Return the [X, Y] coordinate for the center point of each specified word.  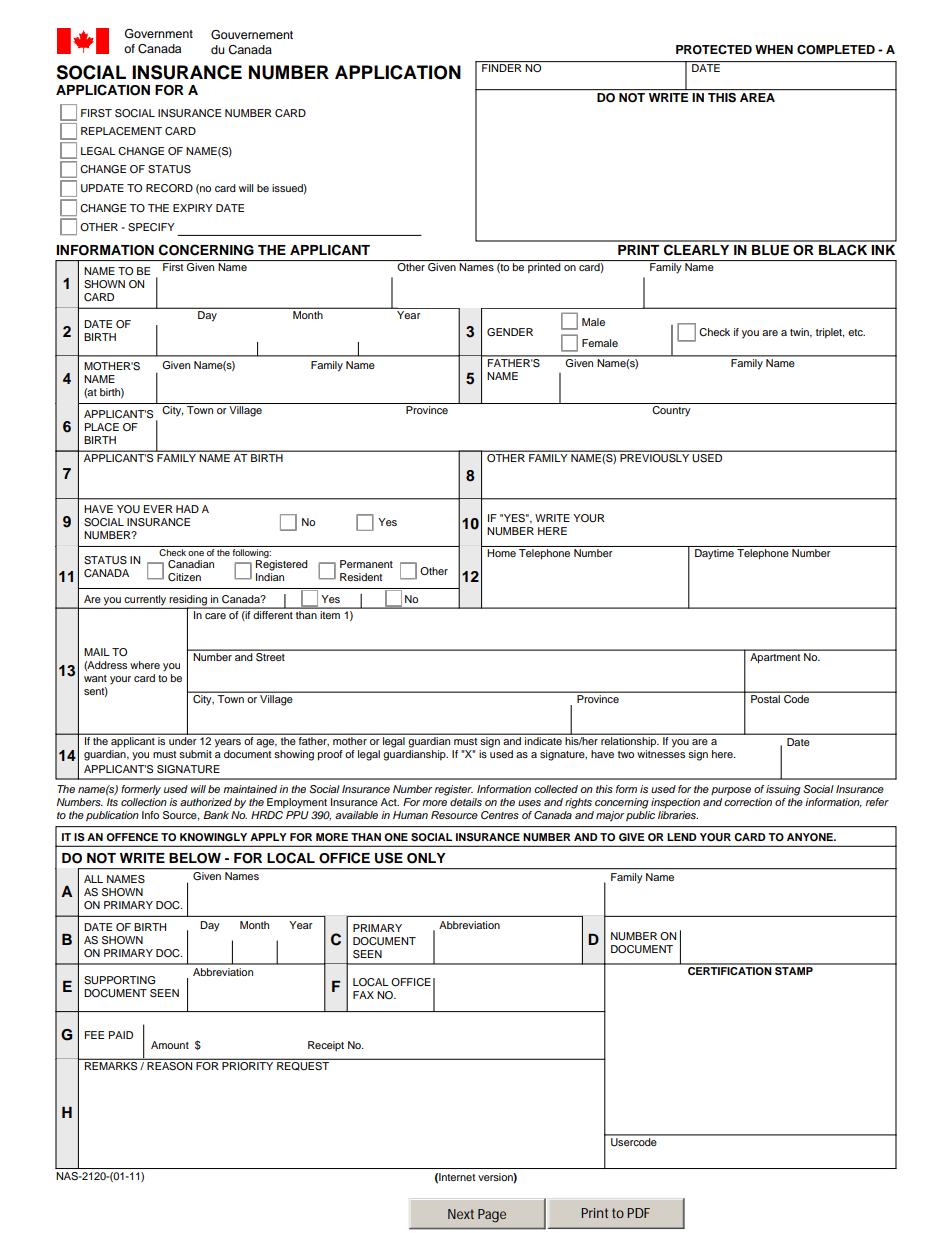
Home [501, 553]
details [466, 802]
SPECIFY [151, 227]
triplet [830, 333]
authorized [206, 802]
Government [159, 34]
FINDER [502, 68]
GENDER [510, 332]
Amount [170, 1045]
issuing [783, 790]
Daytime [714, 554]
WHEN [774, 49]
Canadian [191, 564]
